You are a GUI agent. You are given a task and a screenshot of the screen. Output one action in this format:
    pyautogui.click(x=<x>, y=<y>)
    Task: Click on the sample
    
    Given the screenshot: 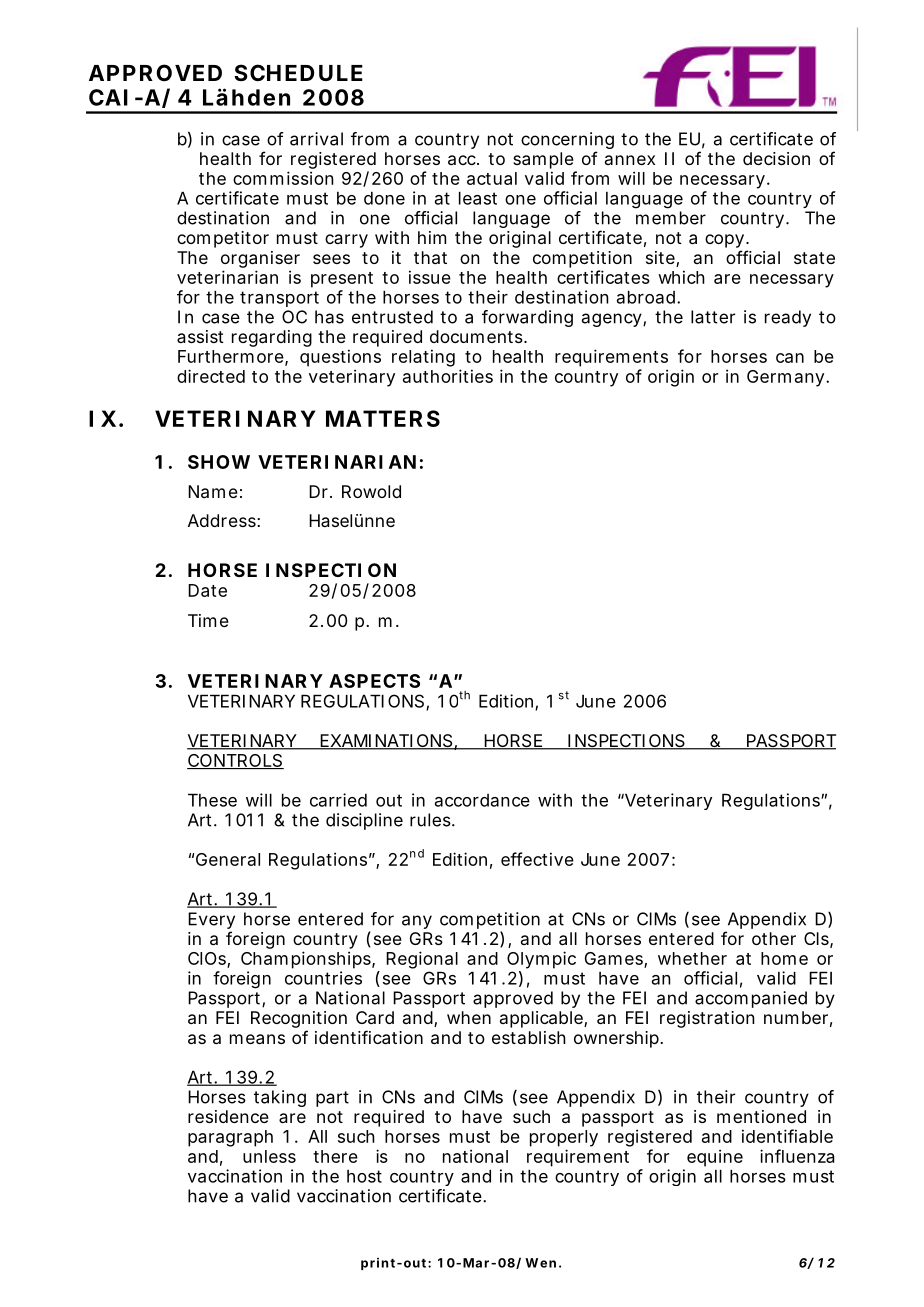 What is the action you would take?
    pyautogui.click(x=543, y=160)
